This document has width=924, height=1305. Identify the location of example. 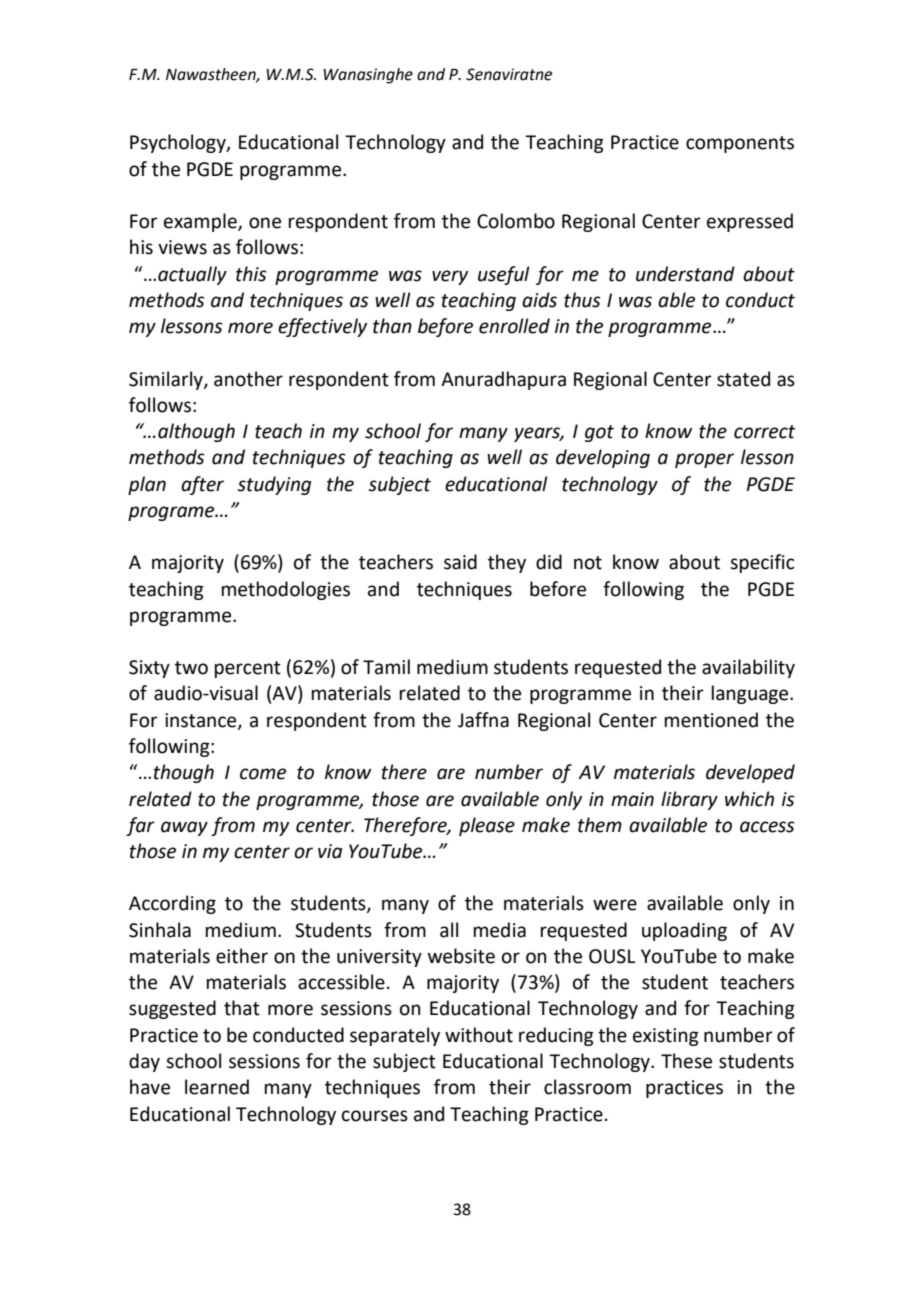
(201, 222).
